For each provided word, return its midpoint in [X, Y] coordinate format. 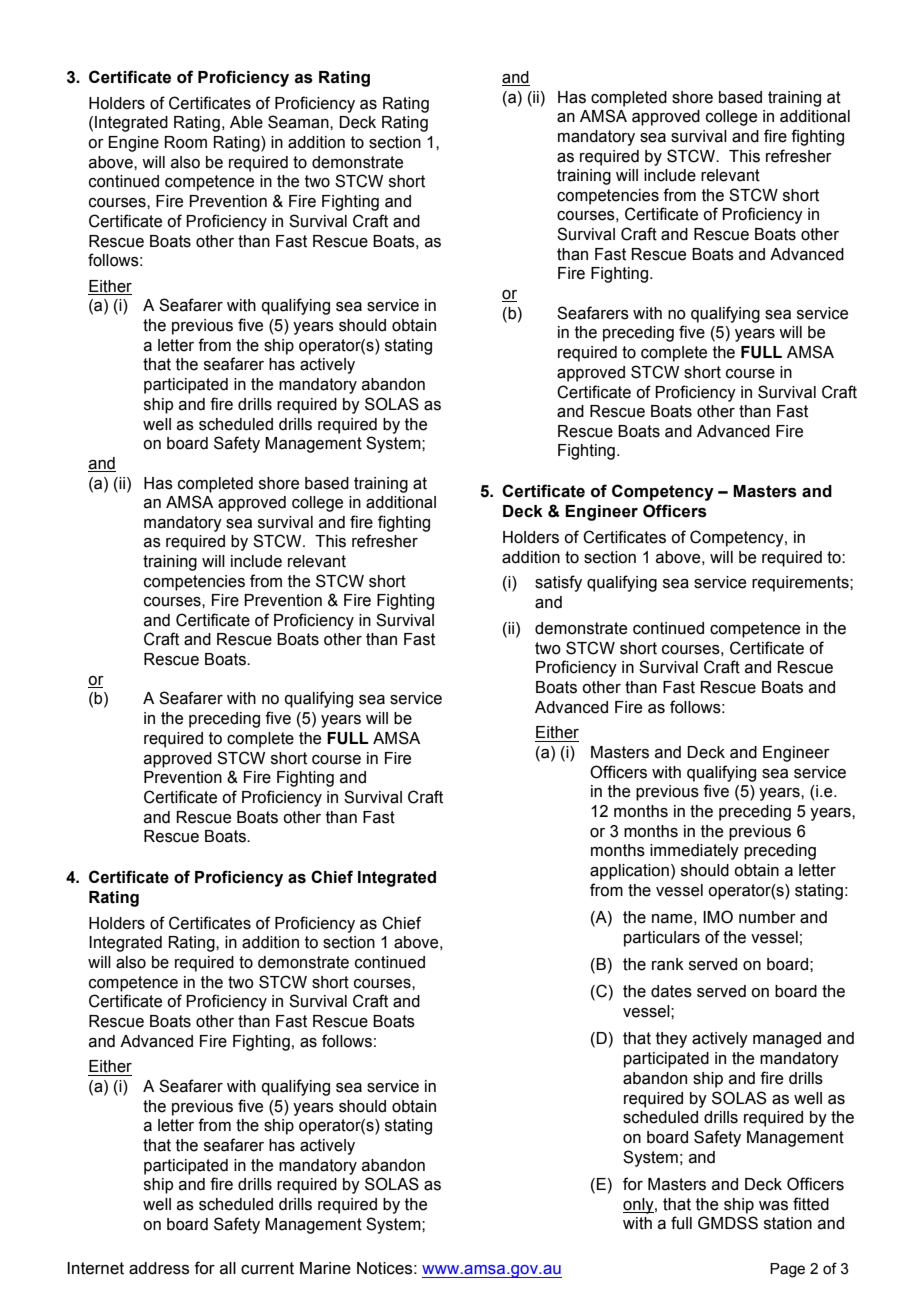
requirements [801, 584]
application [629, 872]
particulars [662, 939]
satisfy [558, 583]
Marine [325, 1268]
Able [246, 122]
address [159, 1268]
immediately [694, 852]
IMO [718, 917]
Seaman [299, 122]
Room [186, 142]
